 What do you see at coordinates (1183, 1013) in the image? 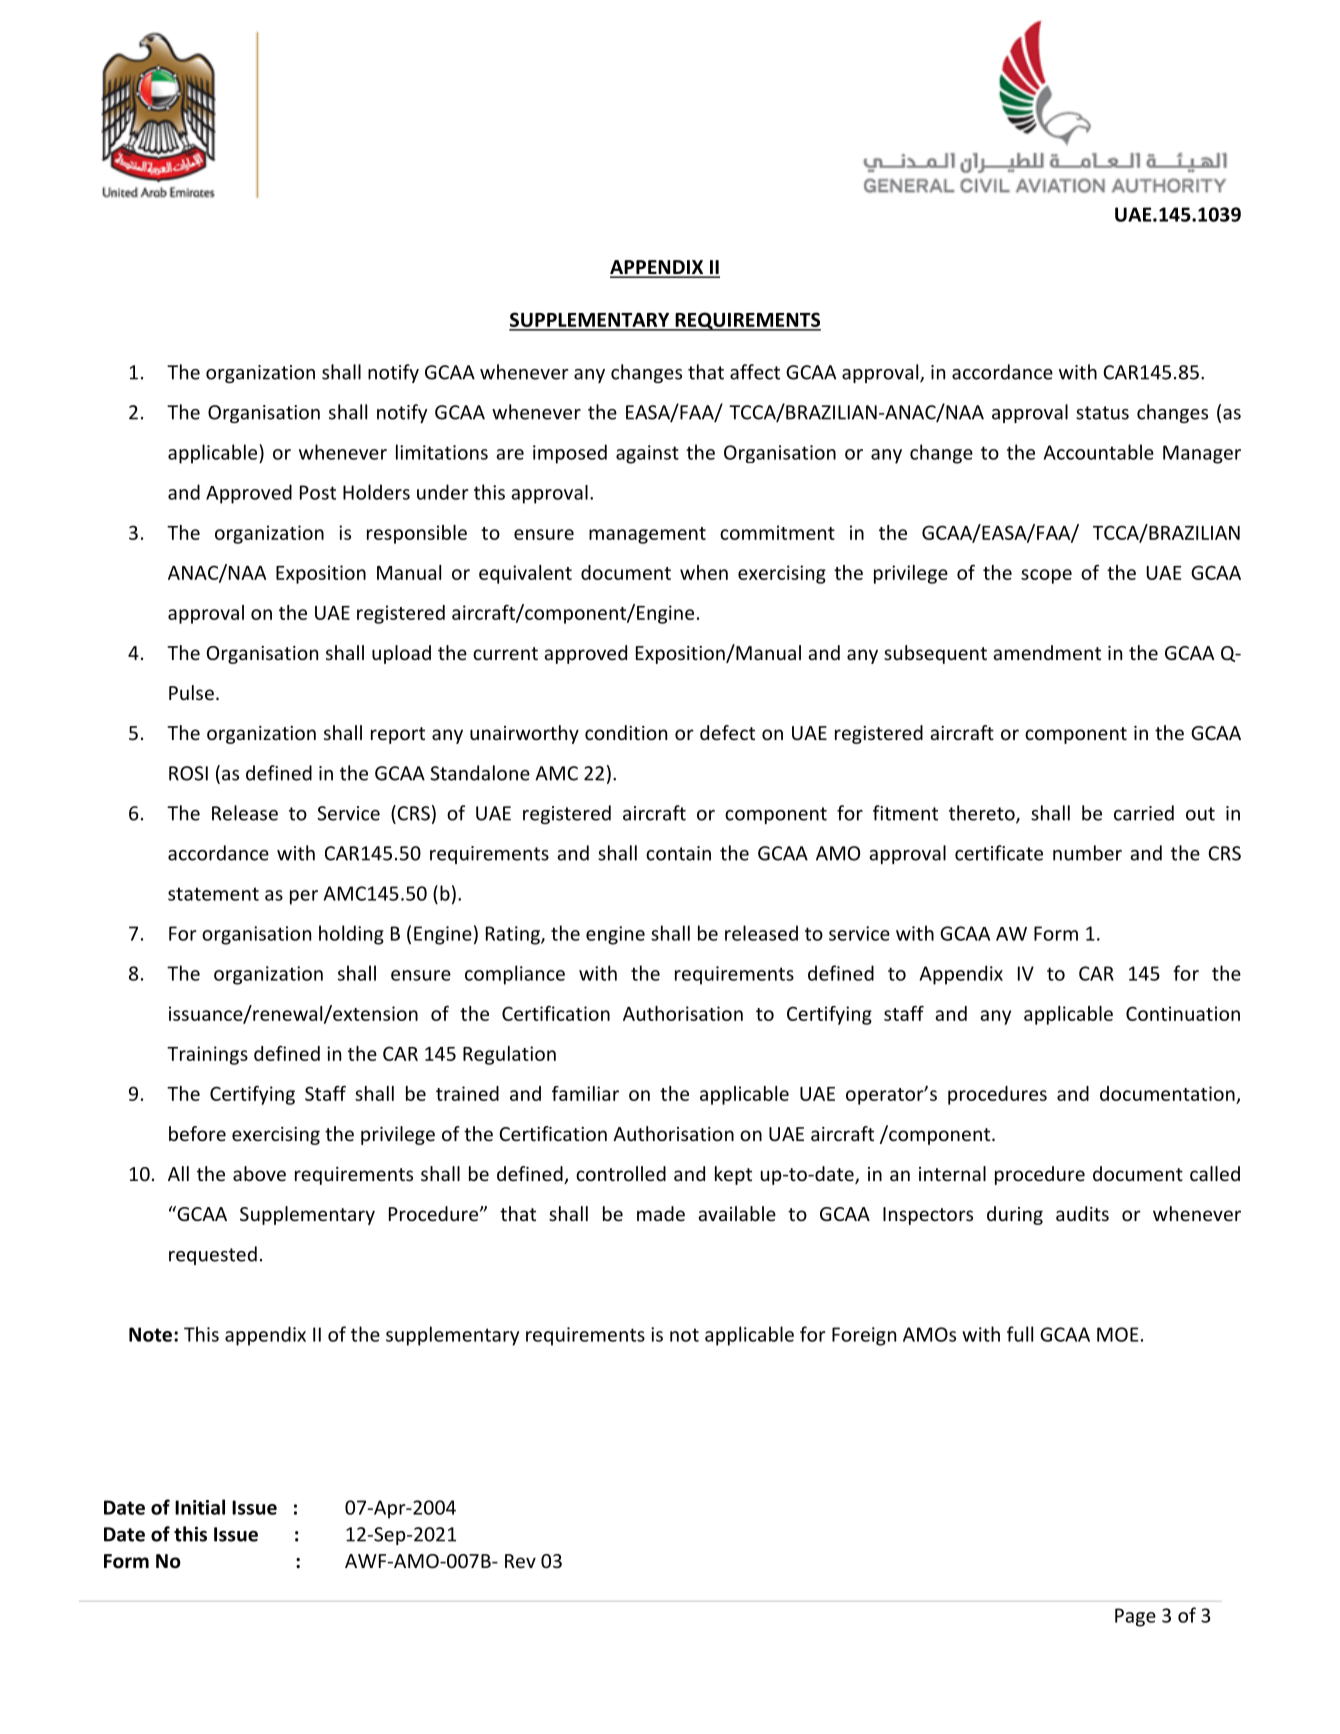
I see `Continuation` at bounding box center [1183, 1013].
